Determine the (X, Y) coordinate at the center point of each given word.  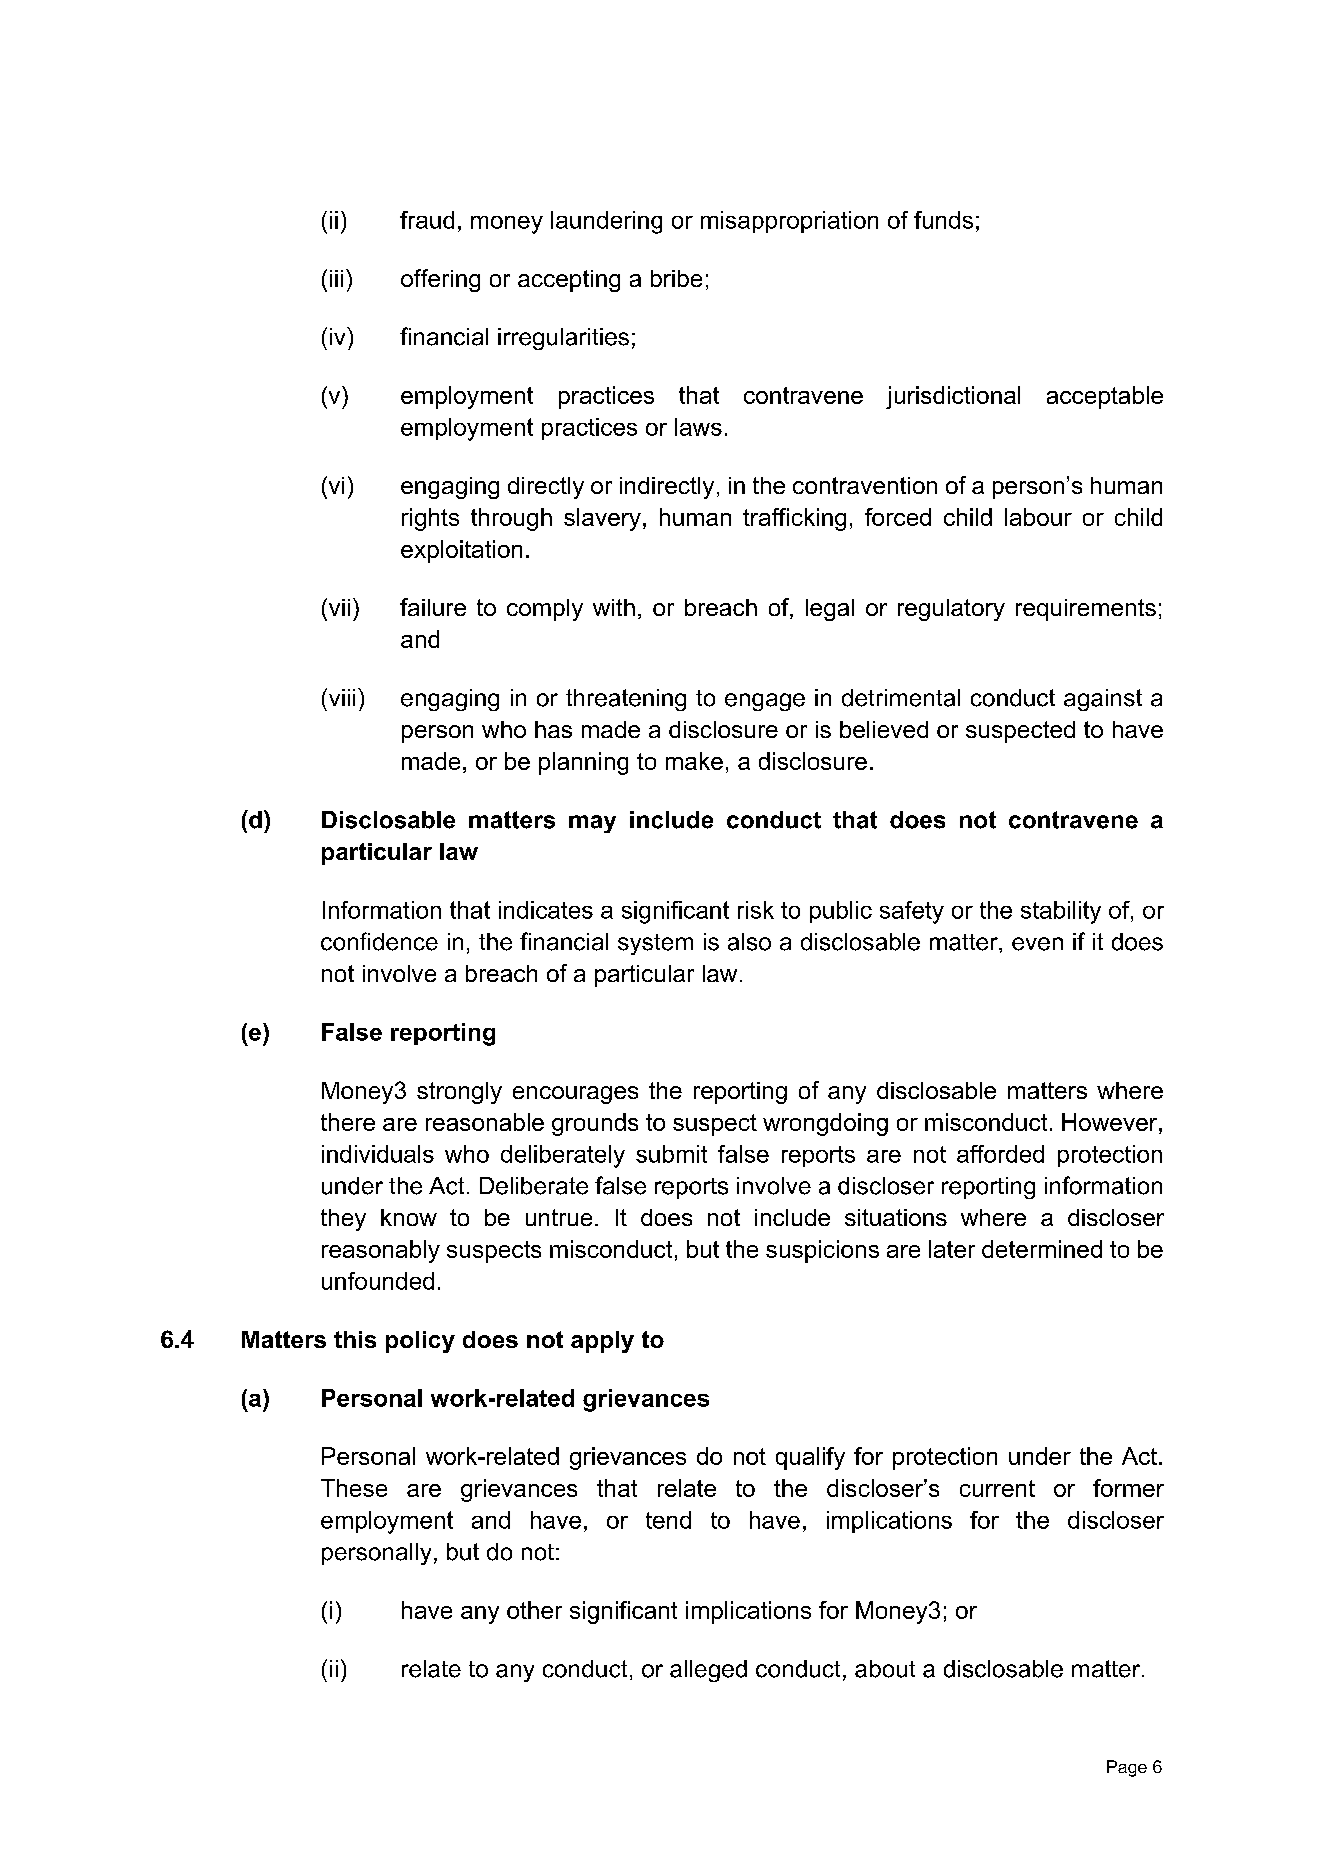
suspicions (822, 1251)
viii (340, 697)
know (409, 1217)
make (694, 761)
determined (1042, 1249)
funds (943, 220)
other (534, 1610)
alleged (708, 1671)
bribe (676, 278)
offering (440, 280)
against (1103, 700)
